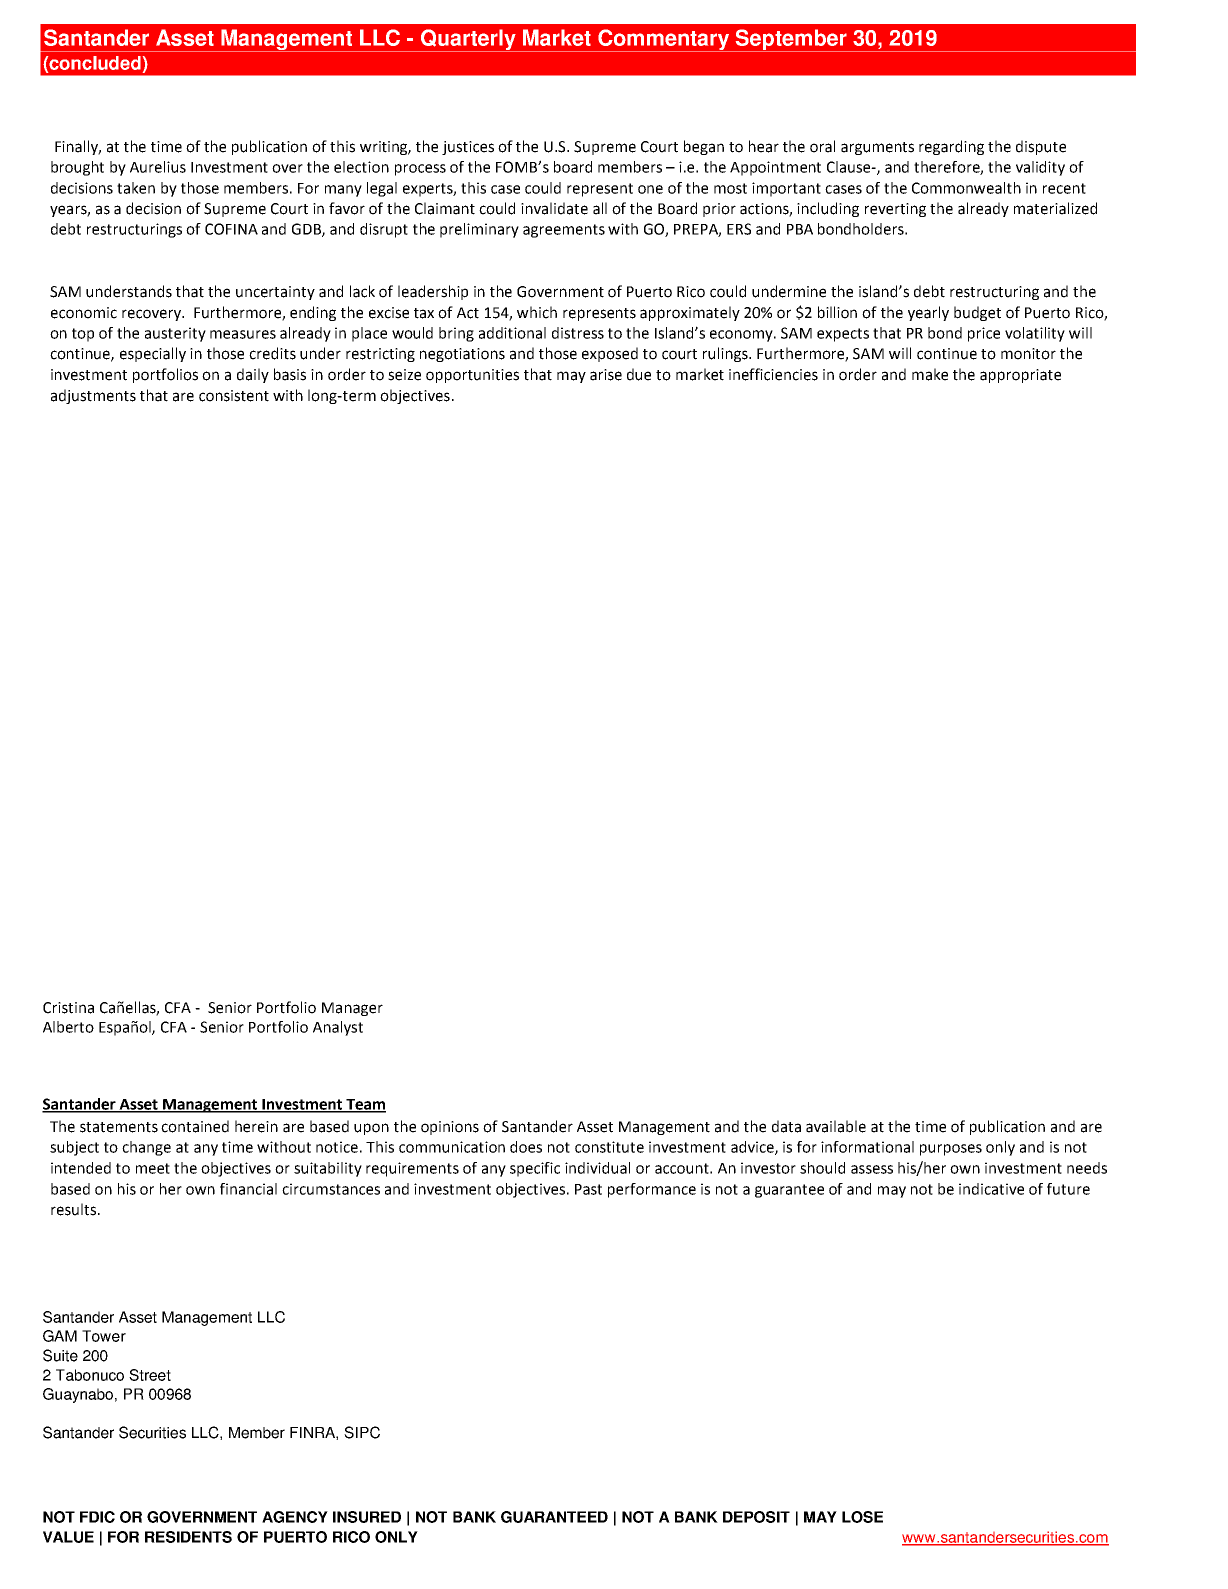 This page has width=1228, height=1589. What do you see at coordinates (862, 1517) in the page?
I see `LOSE` at bounding box center [862, 1517].
